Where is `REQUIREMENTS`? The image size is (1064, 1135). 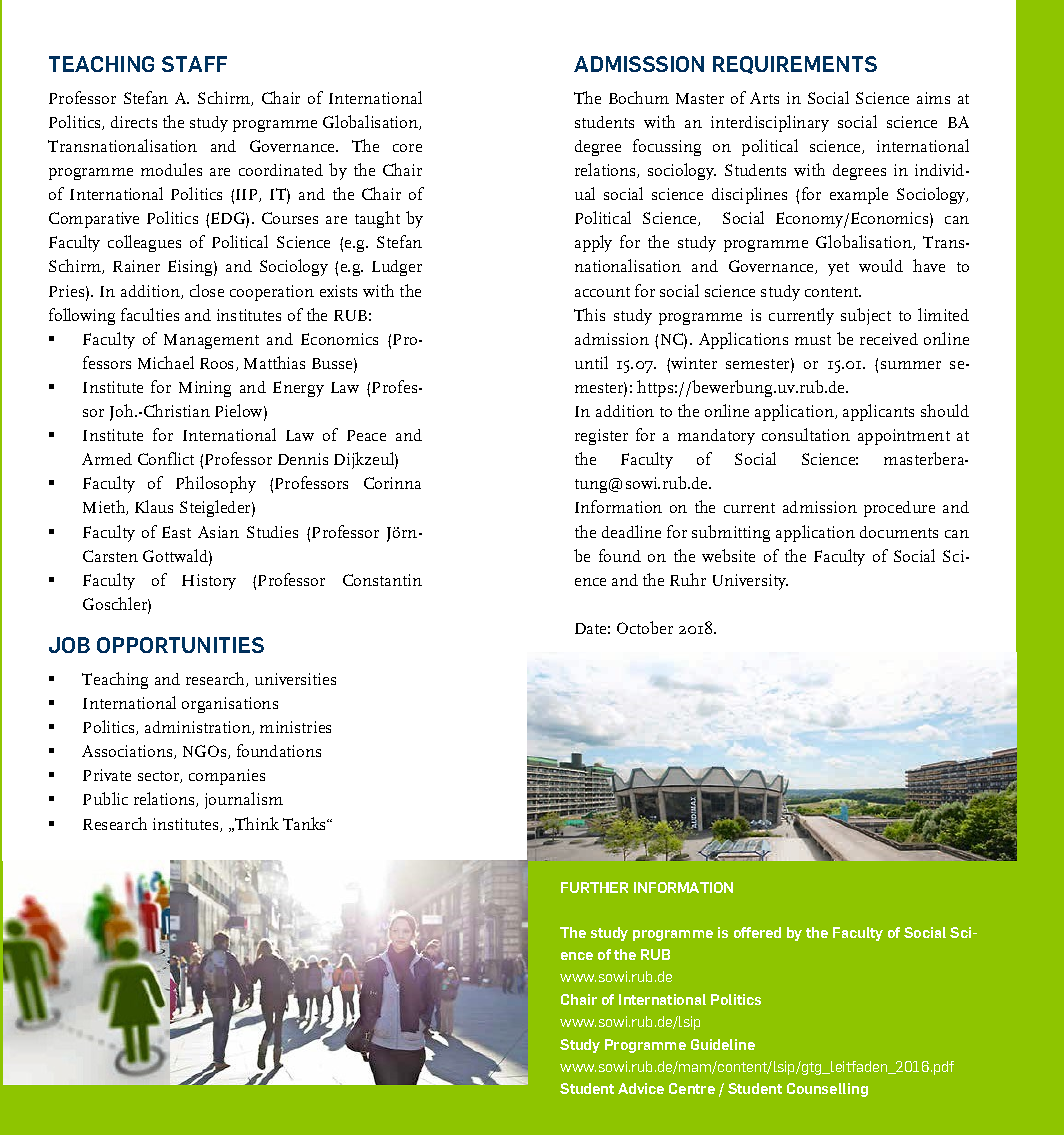
REQUIREMENTS is located at coordinates (795, 65).
